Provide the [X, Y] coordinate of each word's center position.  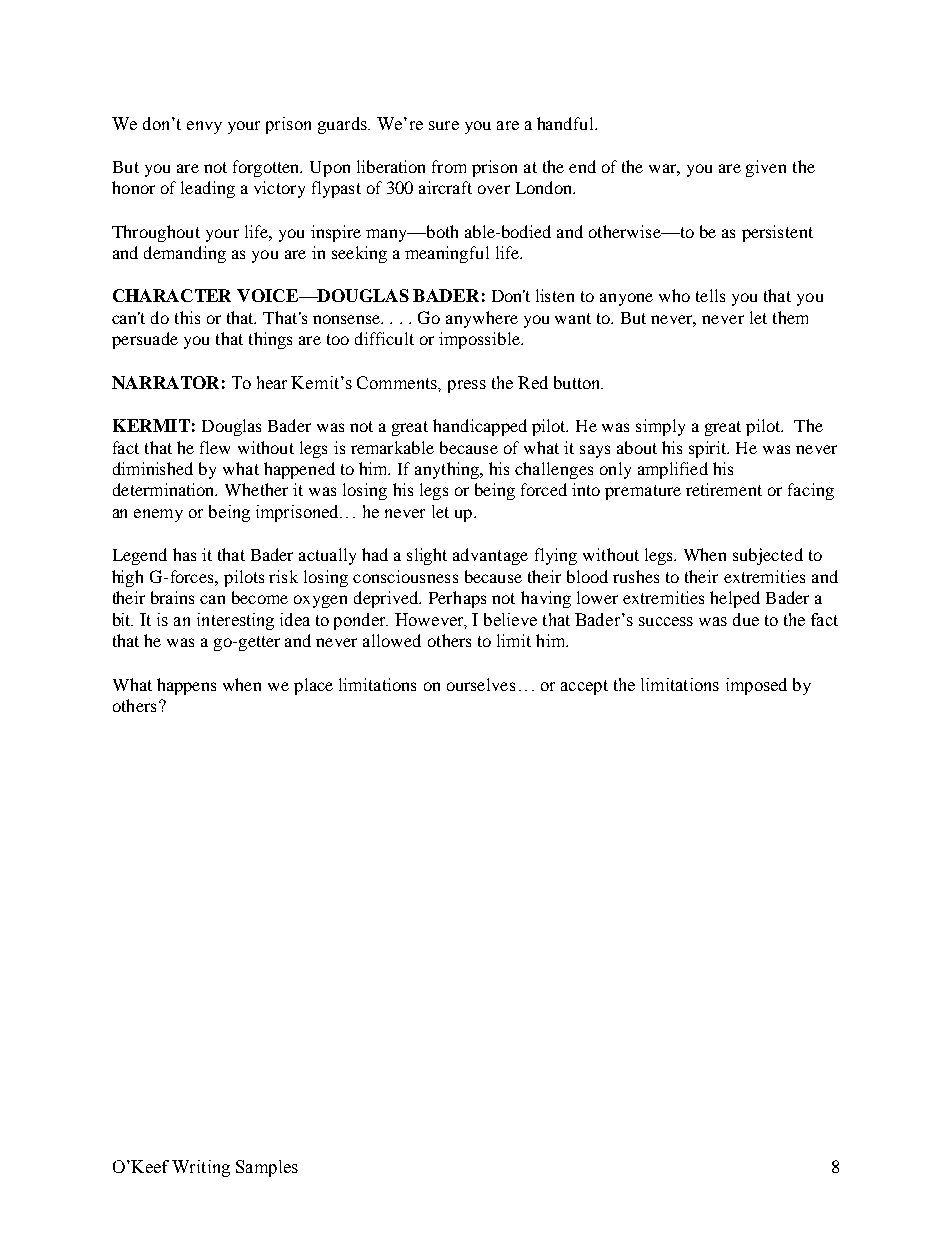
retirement [724, 489]
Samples [267, 1168]
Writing [201, 1168]
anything [448, 470]
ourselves [481, 684]
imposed [756, 686]
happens [186, 686]
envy [204, 127]
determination [165, 489]
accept [584, 687]
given [766, 168]
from [449, 166]
